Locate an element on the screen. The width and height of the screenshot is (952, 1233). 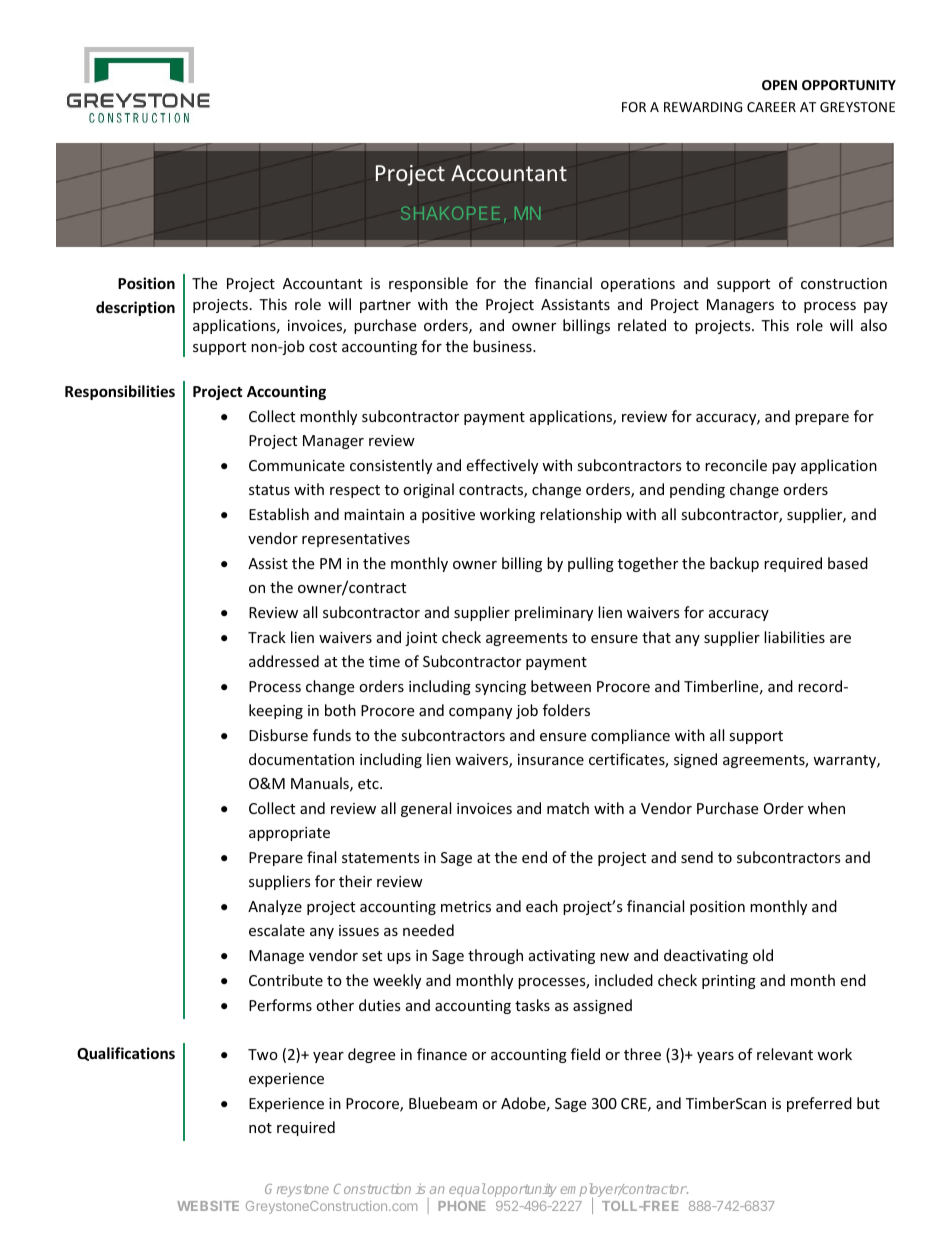
general is located at coordinates (426, 809).
